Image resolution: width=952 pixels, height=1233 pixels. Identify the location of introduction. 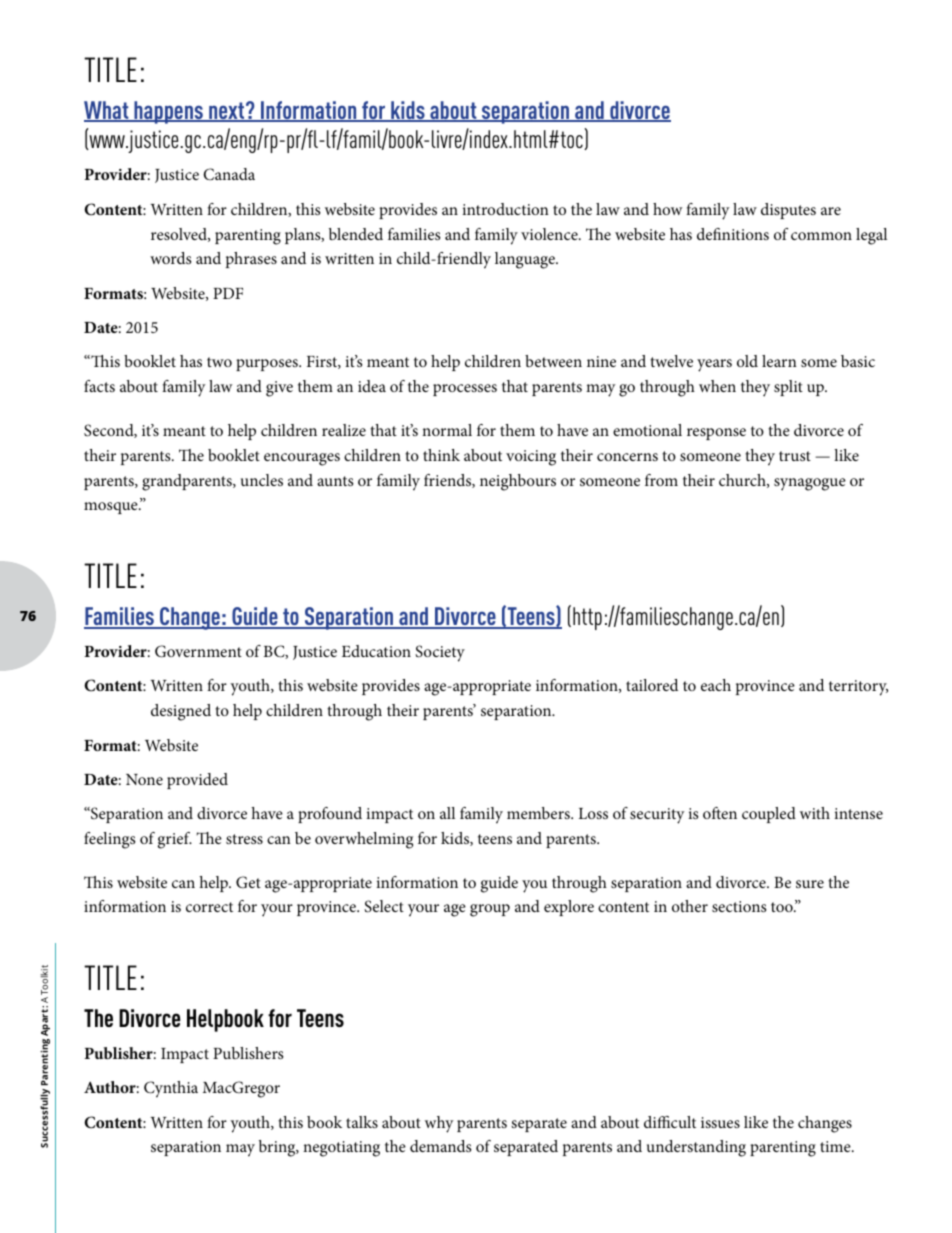
(505, 209).
